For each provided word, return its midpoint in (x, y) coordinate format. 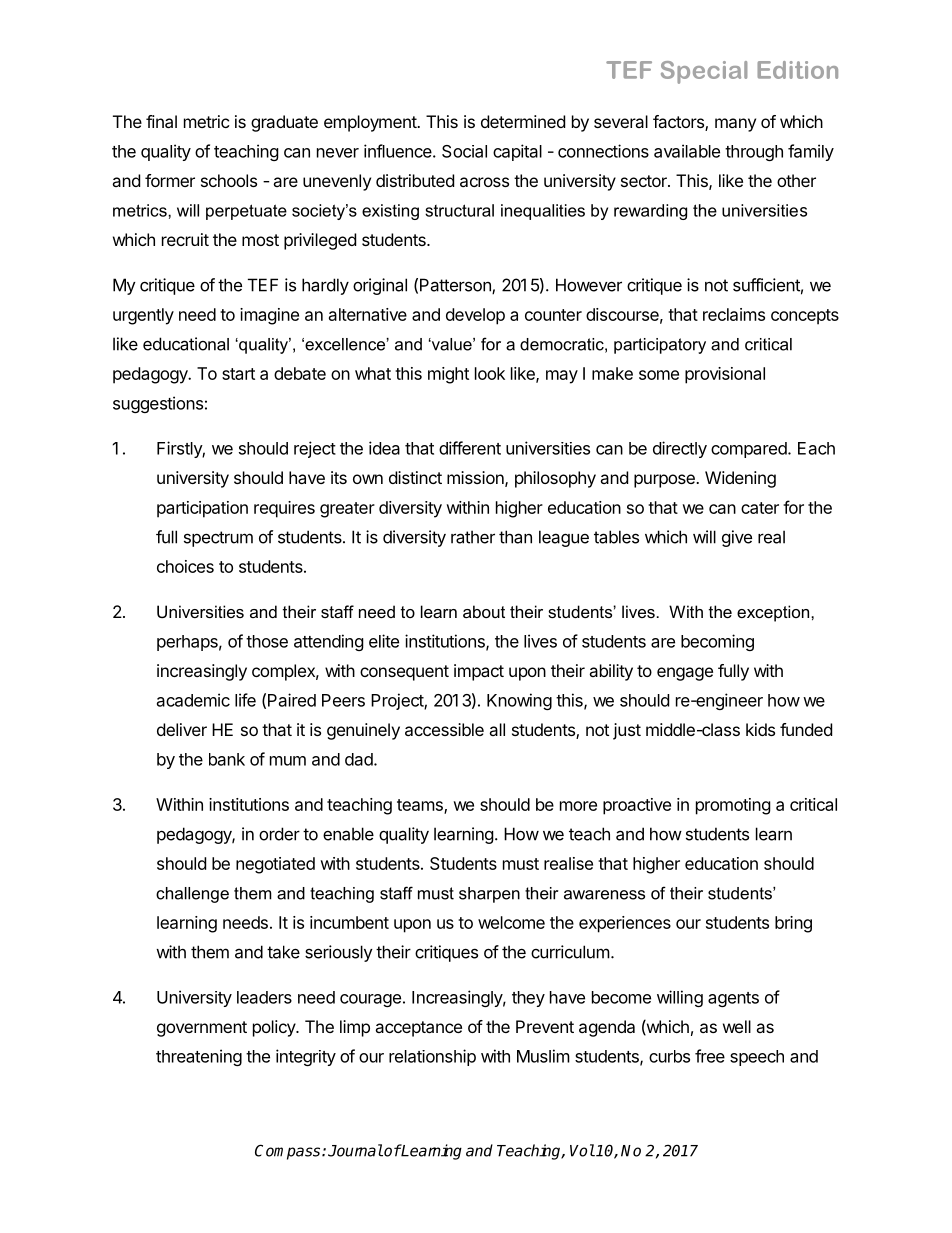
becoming (717, 642)
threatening (199, 1057)
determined (523, 121)
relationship (432, 1057)
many (735, 125)
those (267, 641)
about (484, 611)
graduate (284, 123)
